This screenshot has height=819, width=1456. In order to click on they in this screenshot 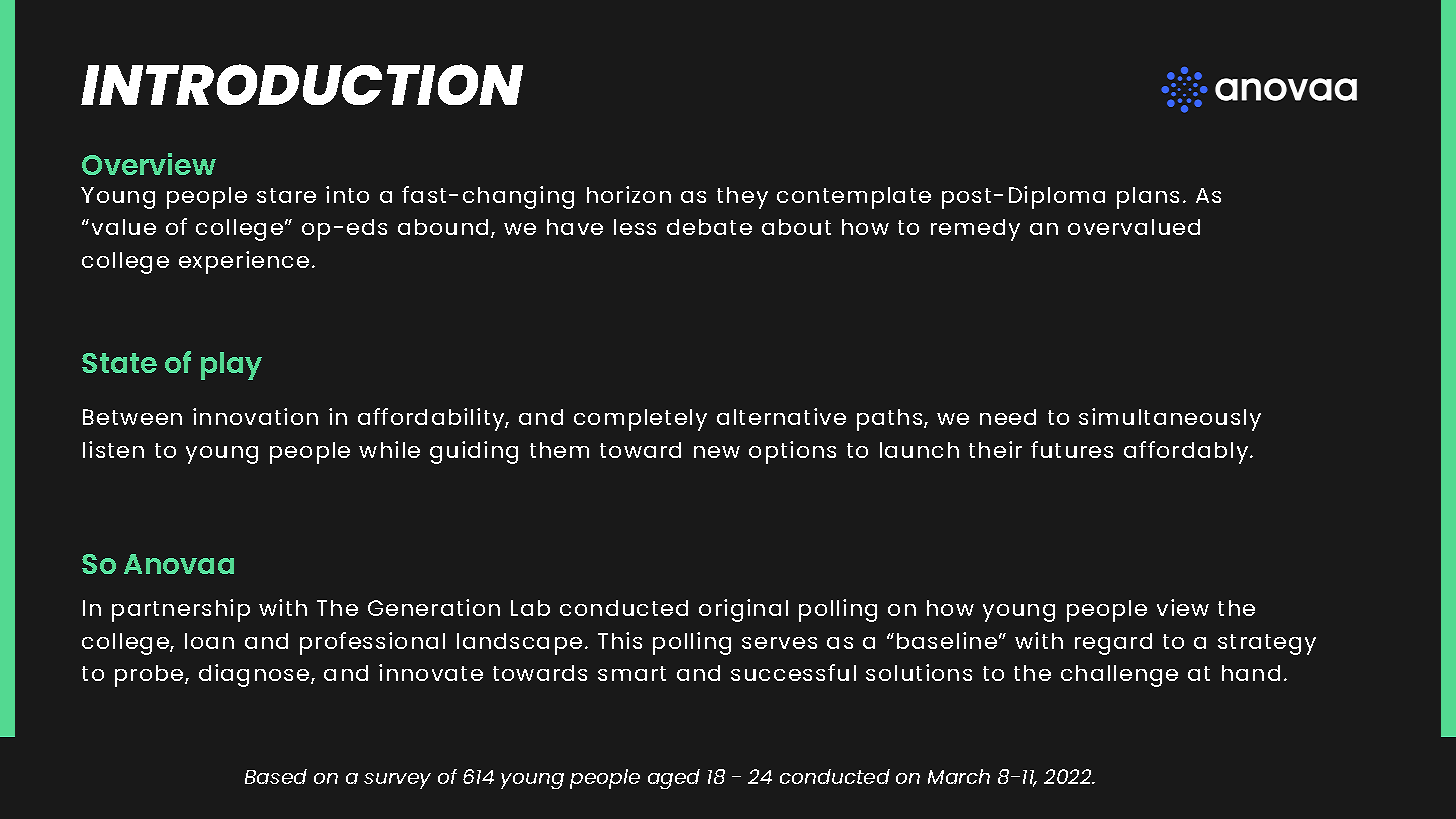, I will do `click(742, 198)`.
